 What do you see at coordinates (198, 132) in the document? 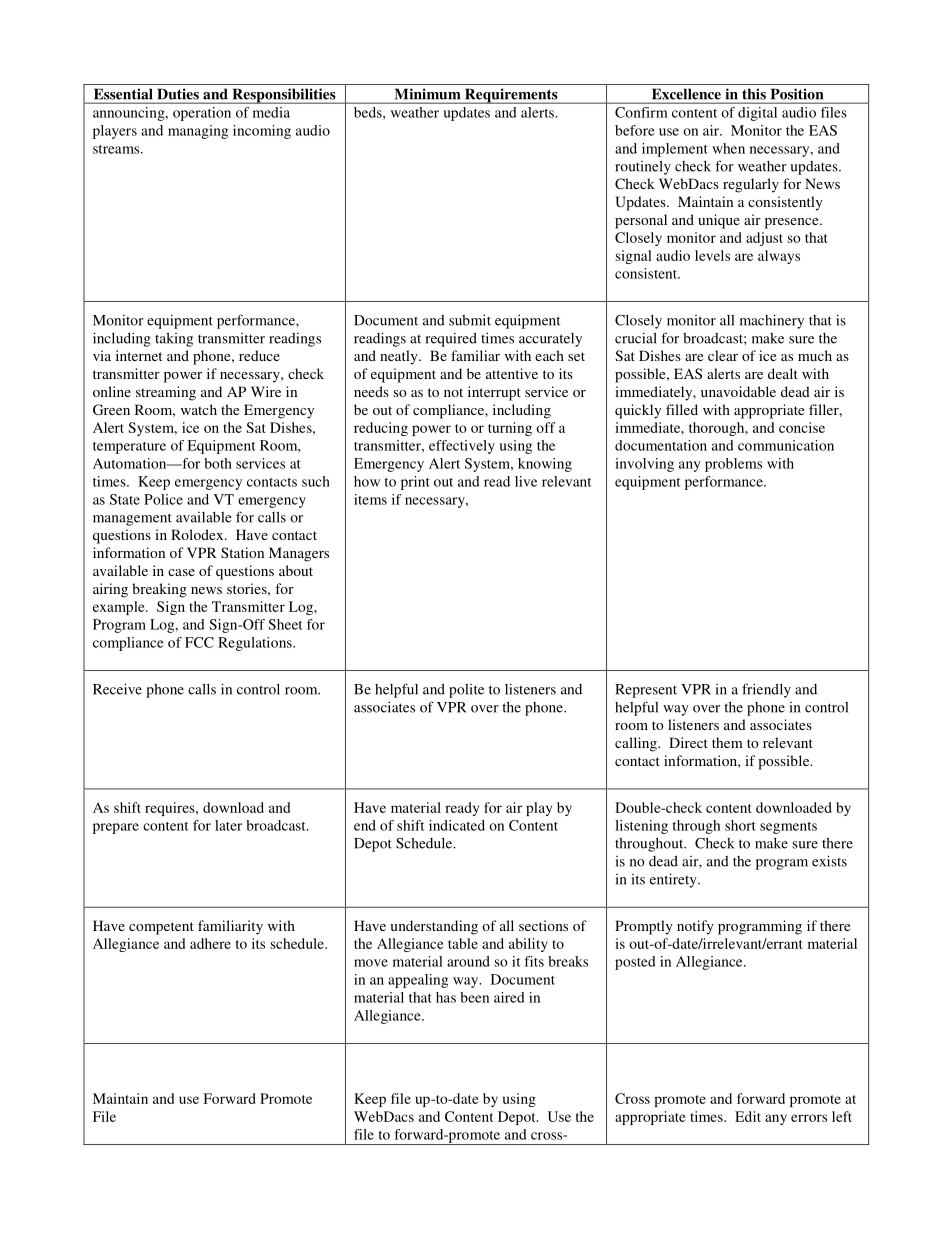
I see `managing` at bounding box center [198, 132].
